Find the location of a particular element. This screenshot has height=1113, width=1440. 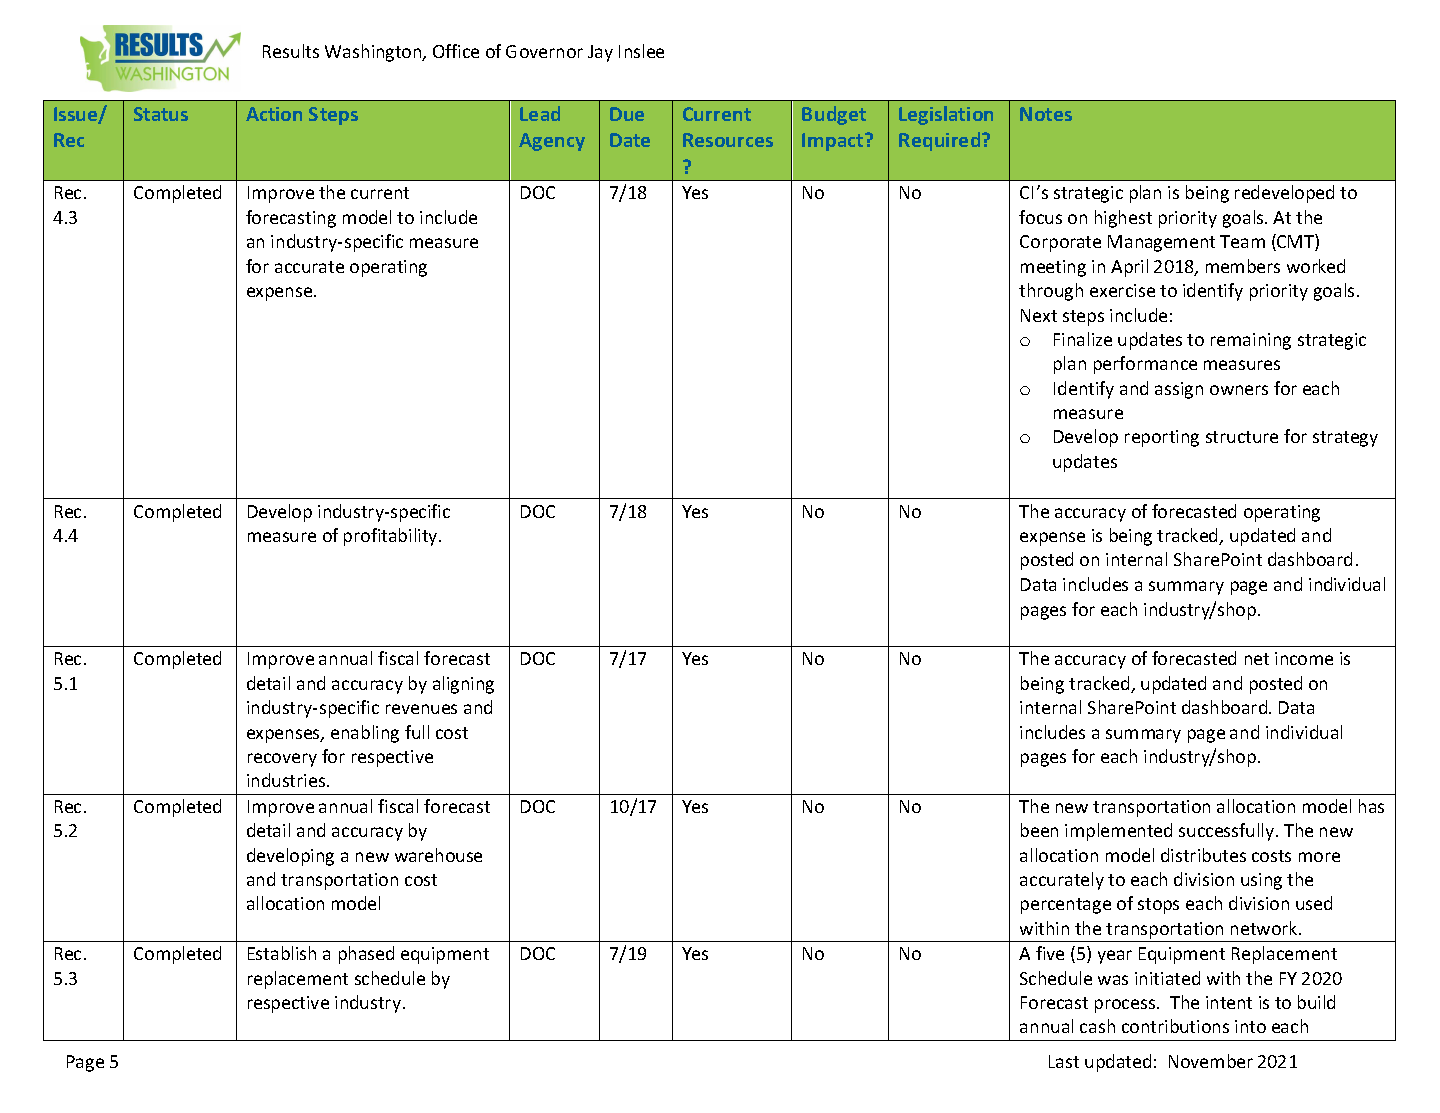

Establish is located at coordinates (282, 953).
